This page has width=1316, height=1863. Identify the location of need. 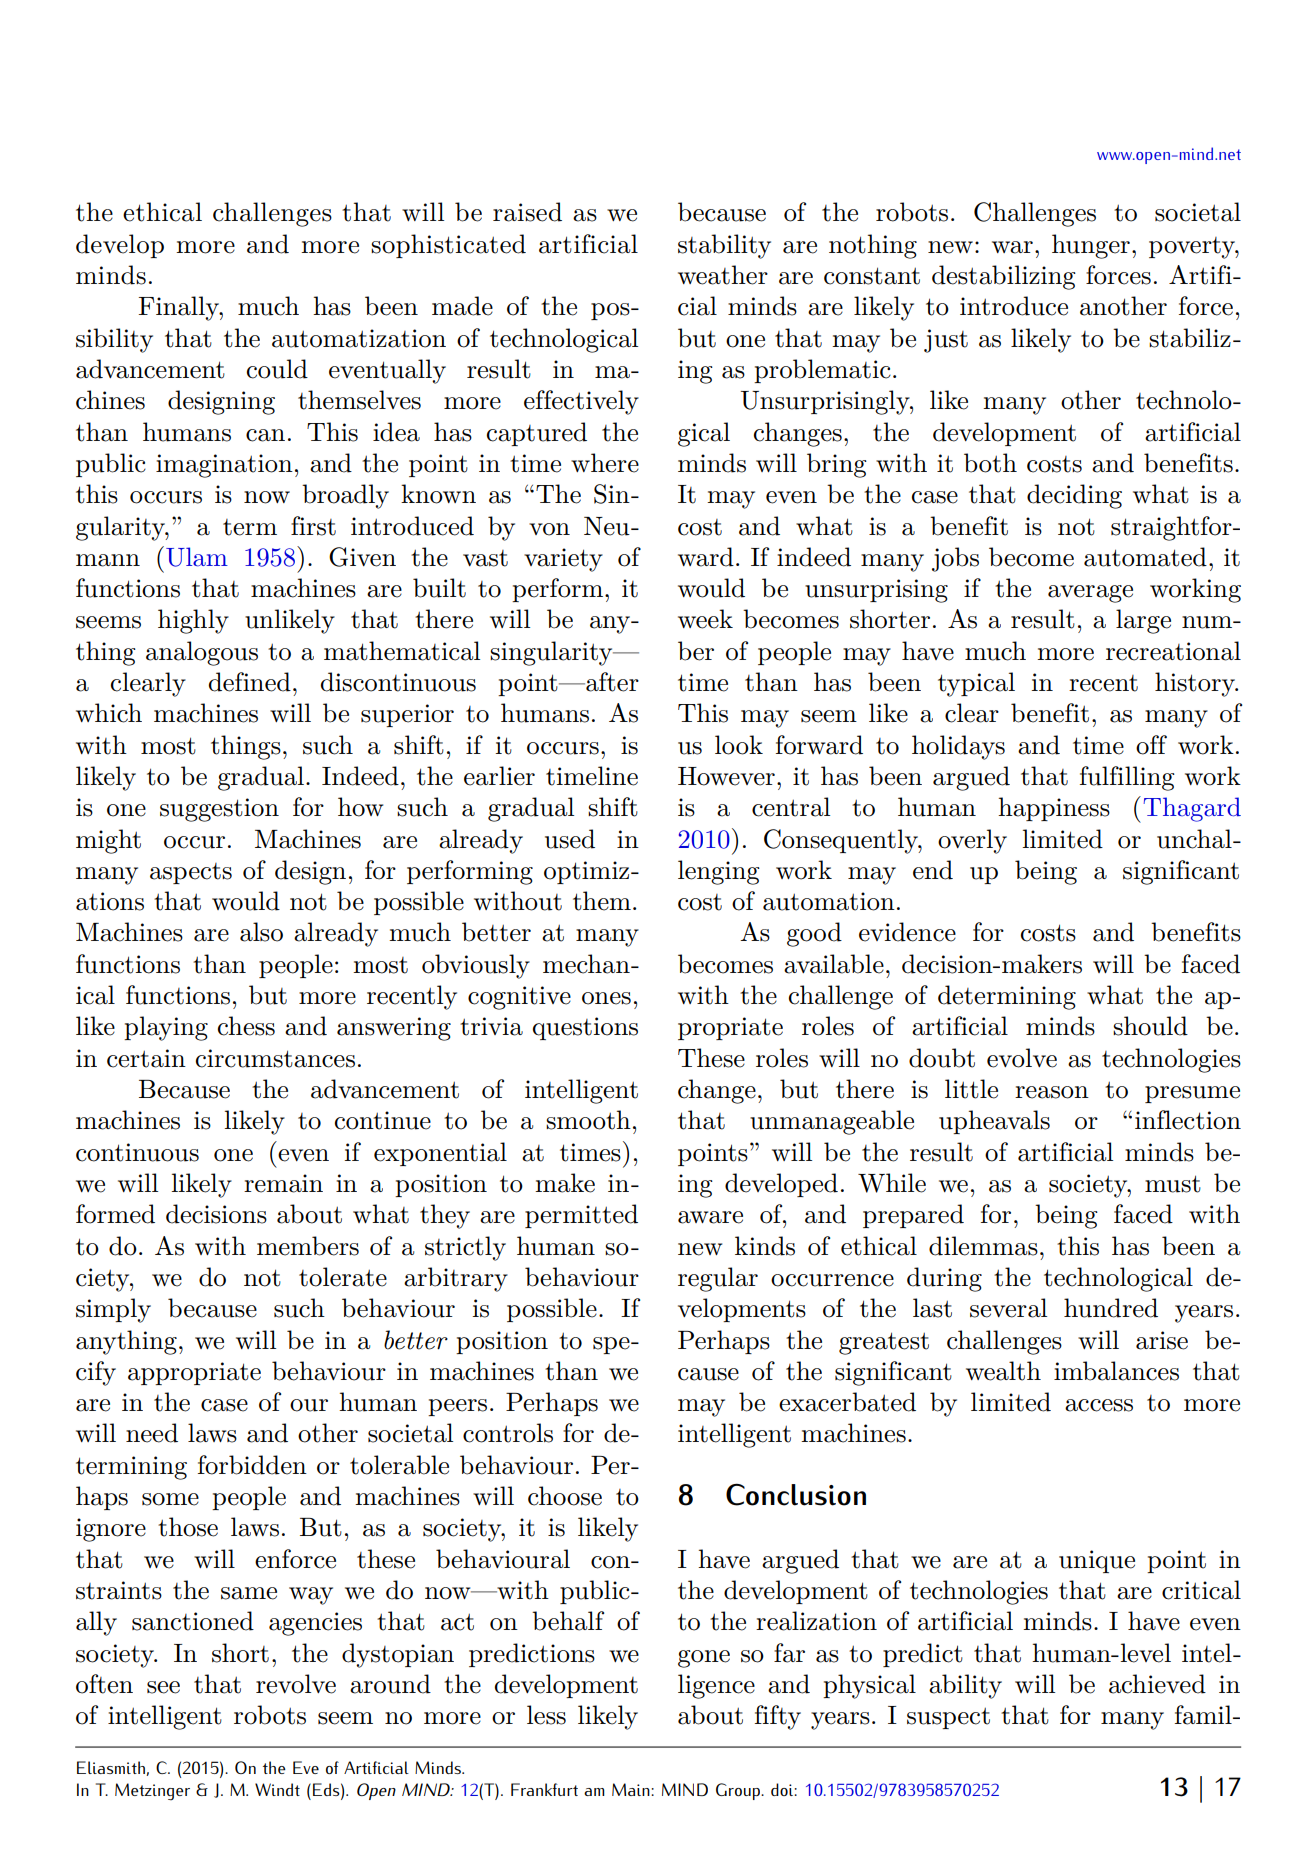
(152, 1433).
